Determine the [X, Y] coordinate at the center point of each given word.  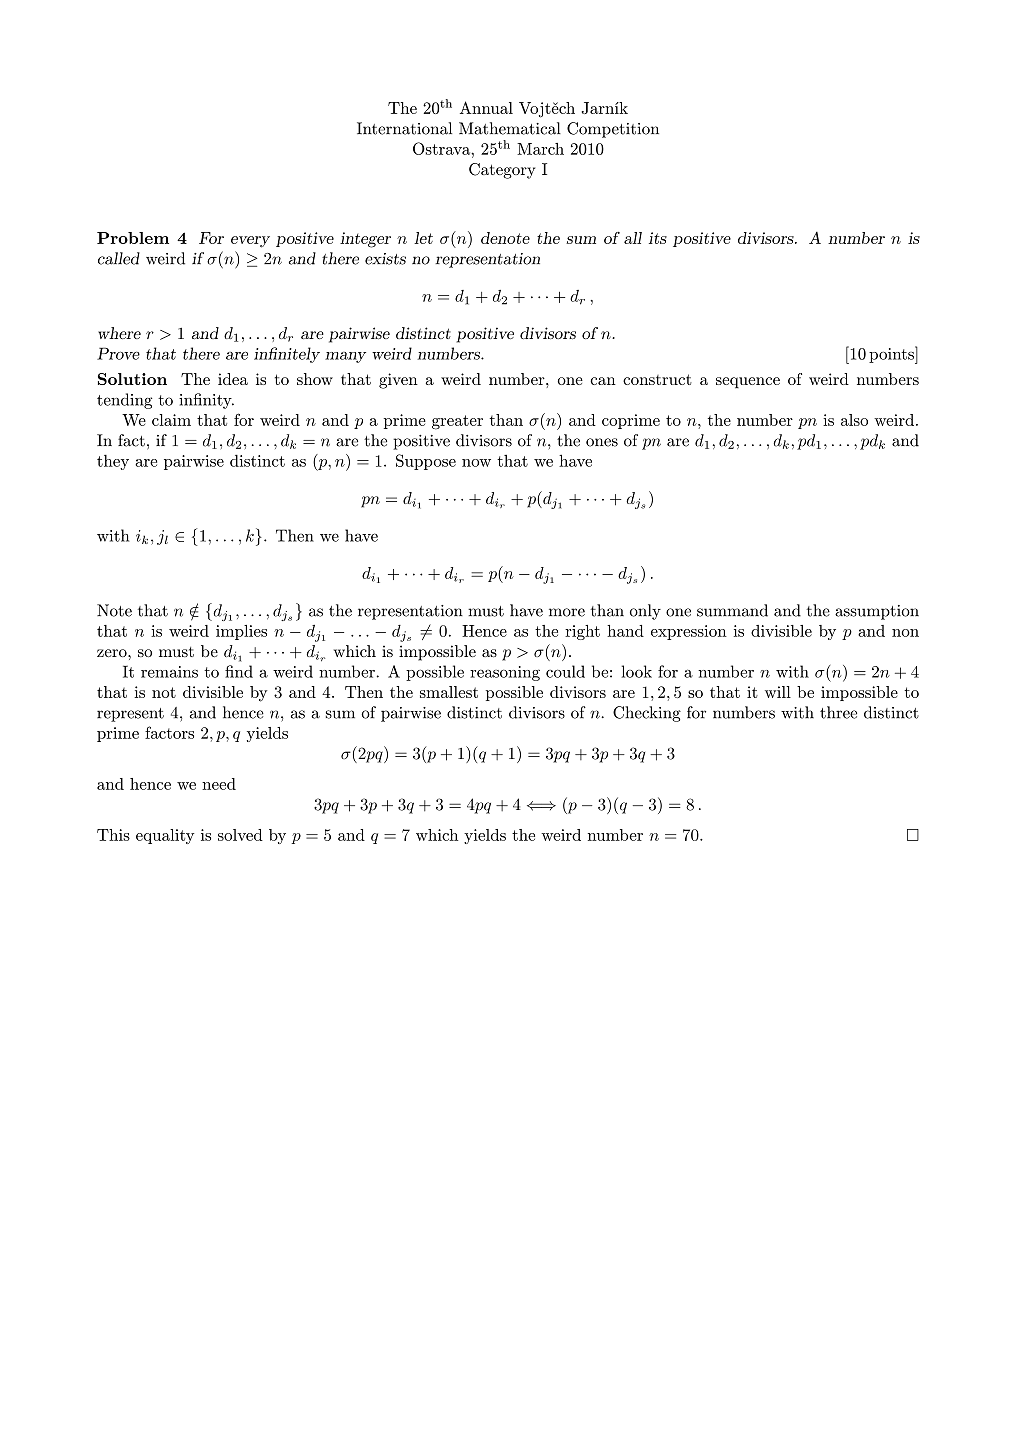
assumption [877, 612]
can [603, 381]
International [404, 128]
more [567, 612]
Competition [613, 130]
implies [241, 632]
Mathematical [510, 128]
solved [240, 835]
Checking [647, 714]
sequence [748, 383]
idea [233, 379]
